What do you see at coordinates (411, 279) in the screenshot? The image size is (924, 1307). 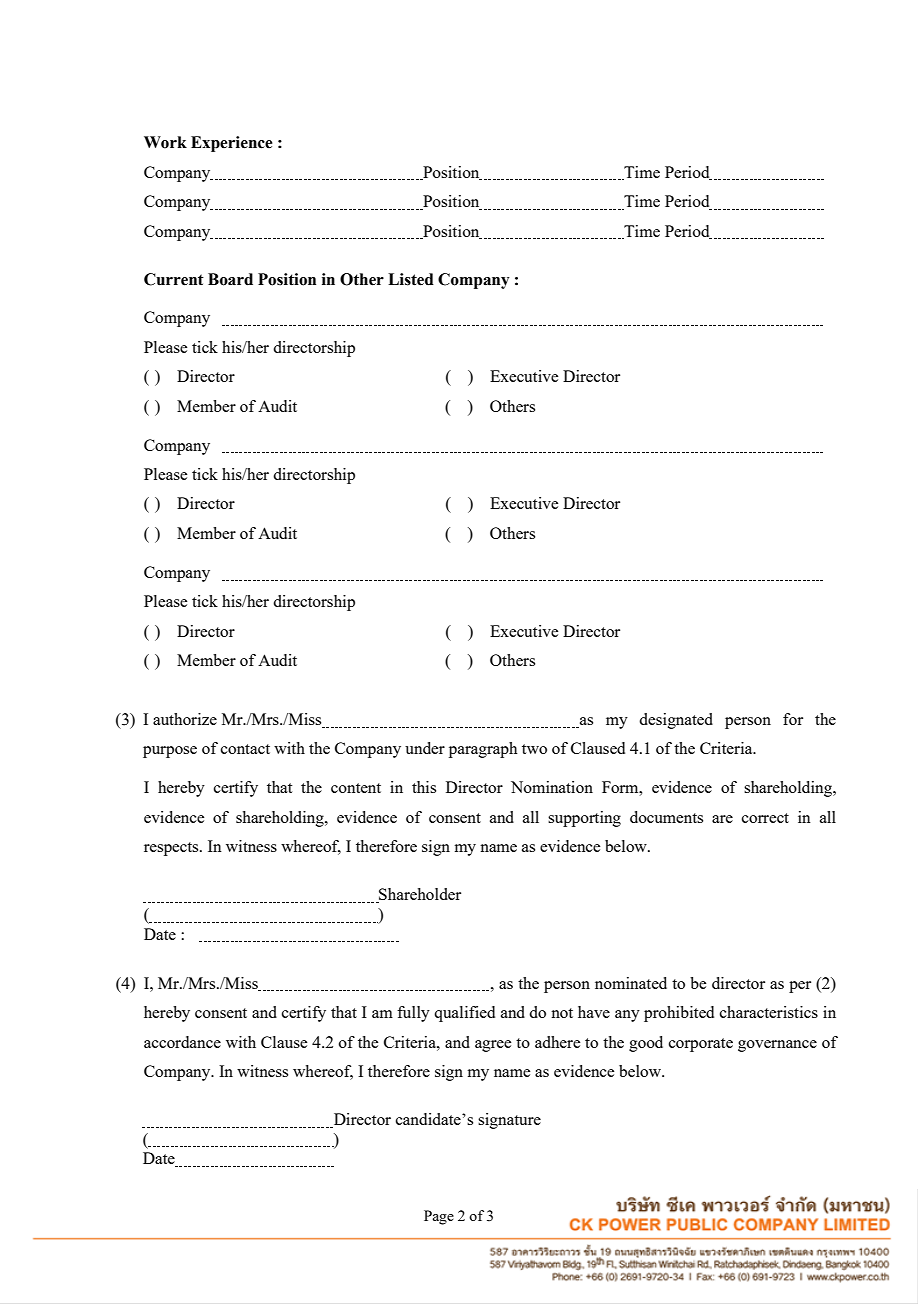 I see `Listed` at bounding box center [411, 279].
